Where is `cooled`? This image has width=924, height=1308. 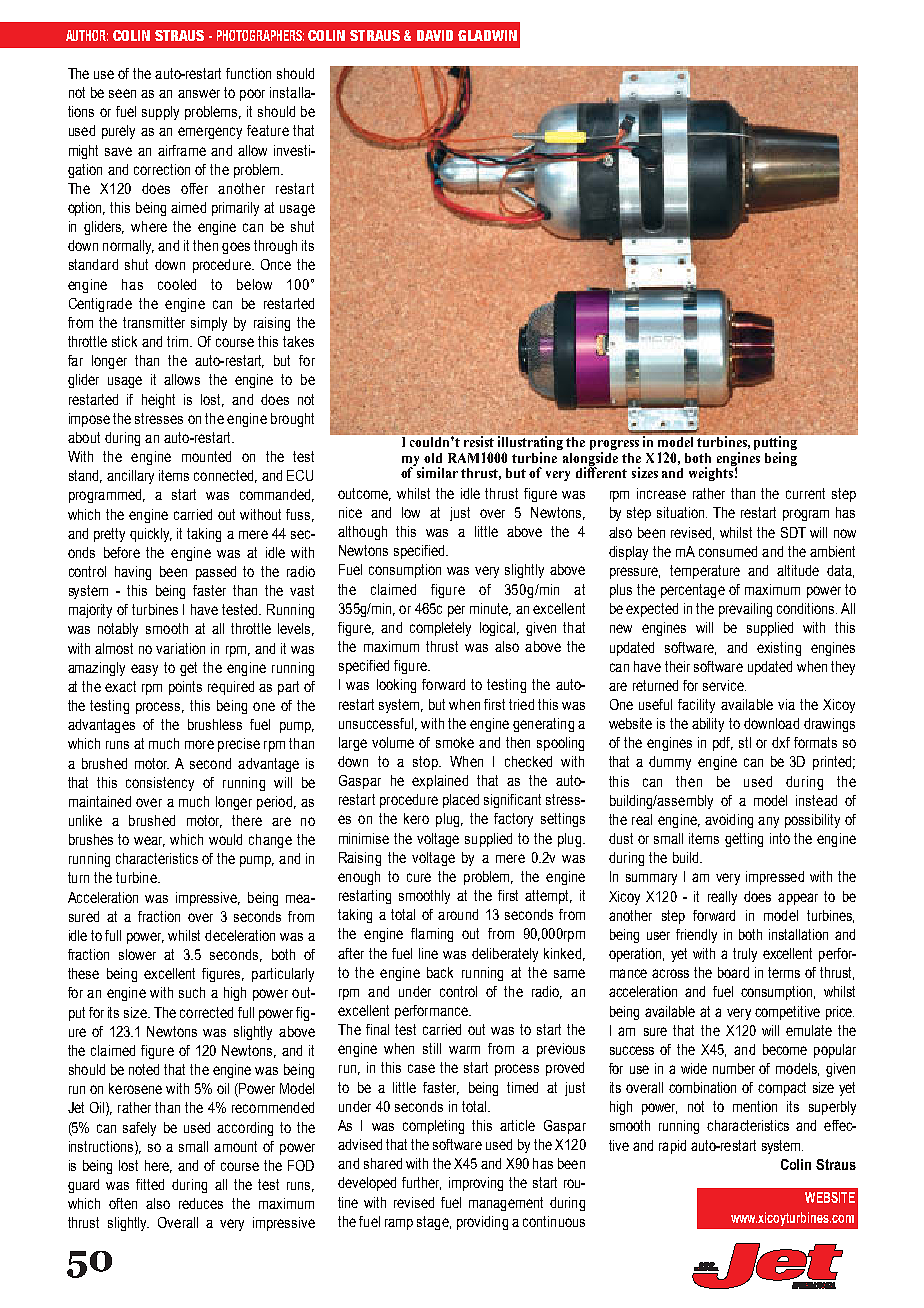
cooled is located at coordinates (177, 284).
